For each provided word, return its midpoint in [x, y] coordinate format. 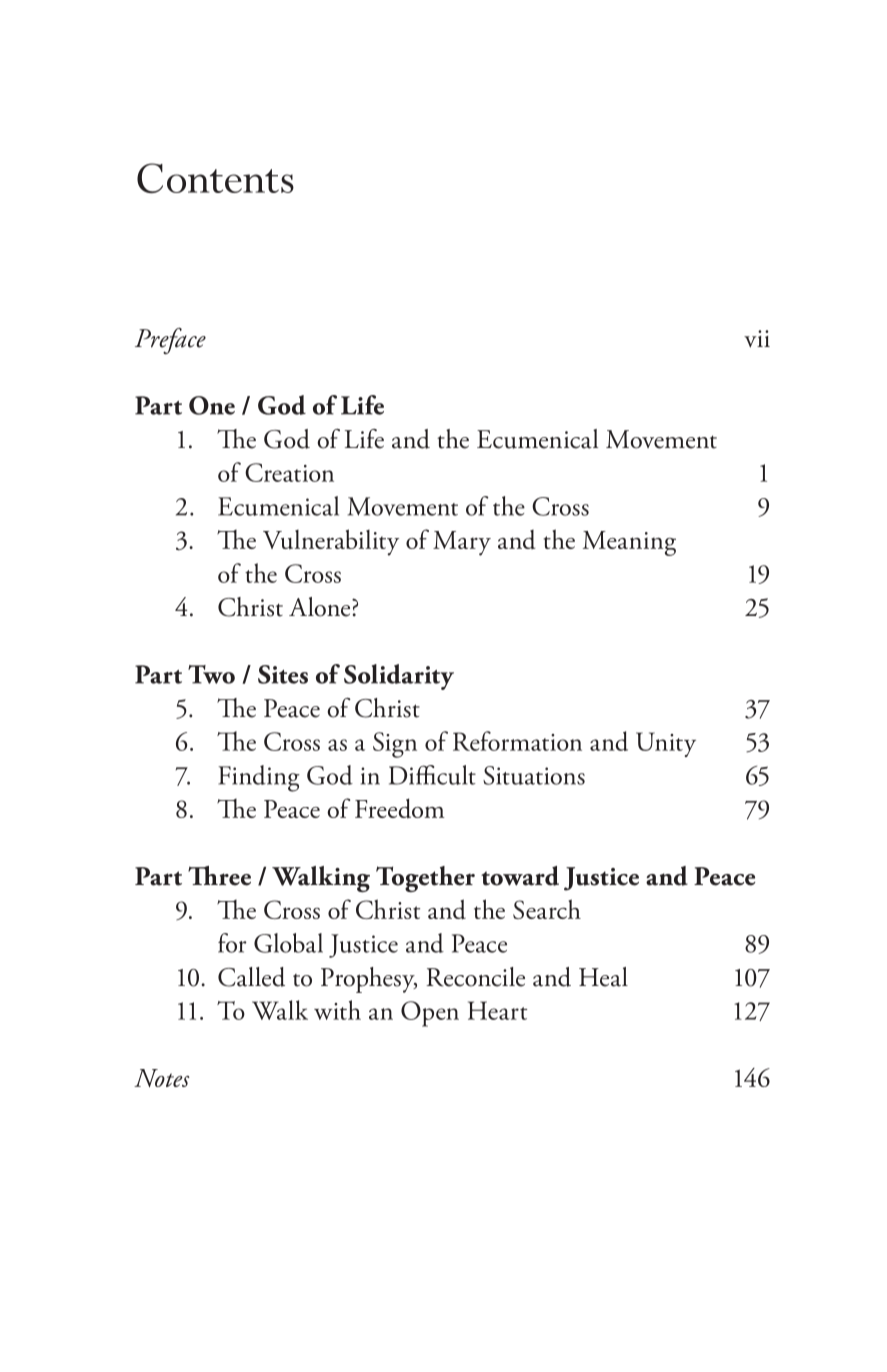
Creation [289, 472]
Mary [462, 543]
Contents [215, 178]
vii [757, 339]
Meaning [629, 543]
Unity [666, 744]
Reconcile [475, 977]
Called [251, 977]
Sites [283, 674]
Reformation [517, 741]
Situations [534, 775]
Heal [603, 977]
